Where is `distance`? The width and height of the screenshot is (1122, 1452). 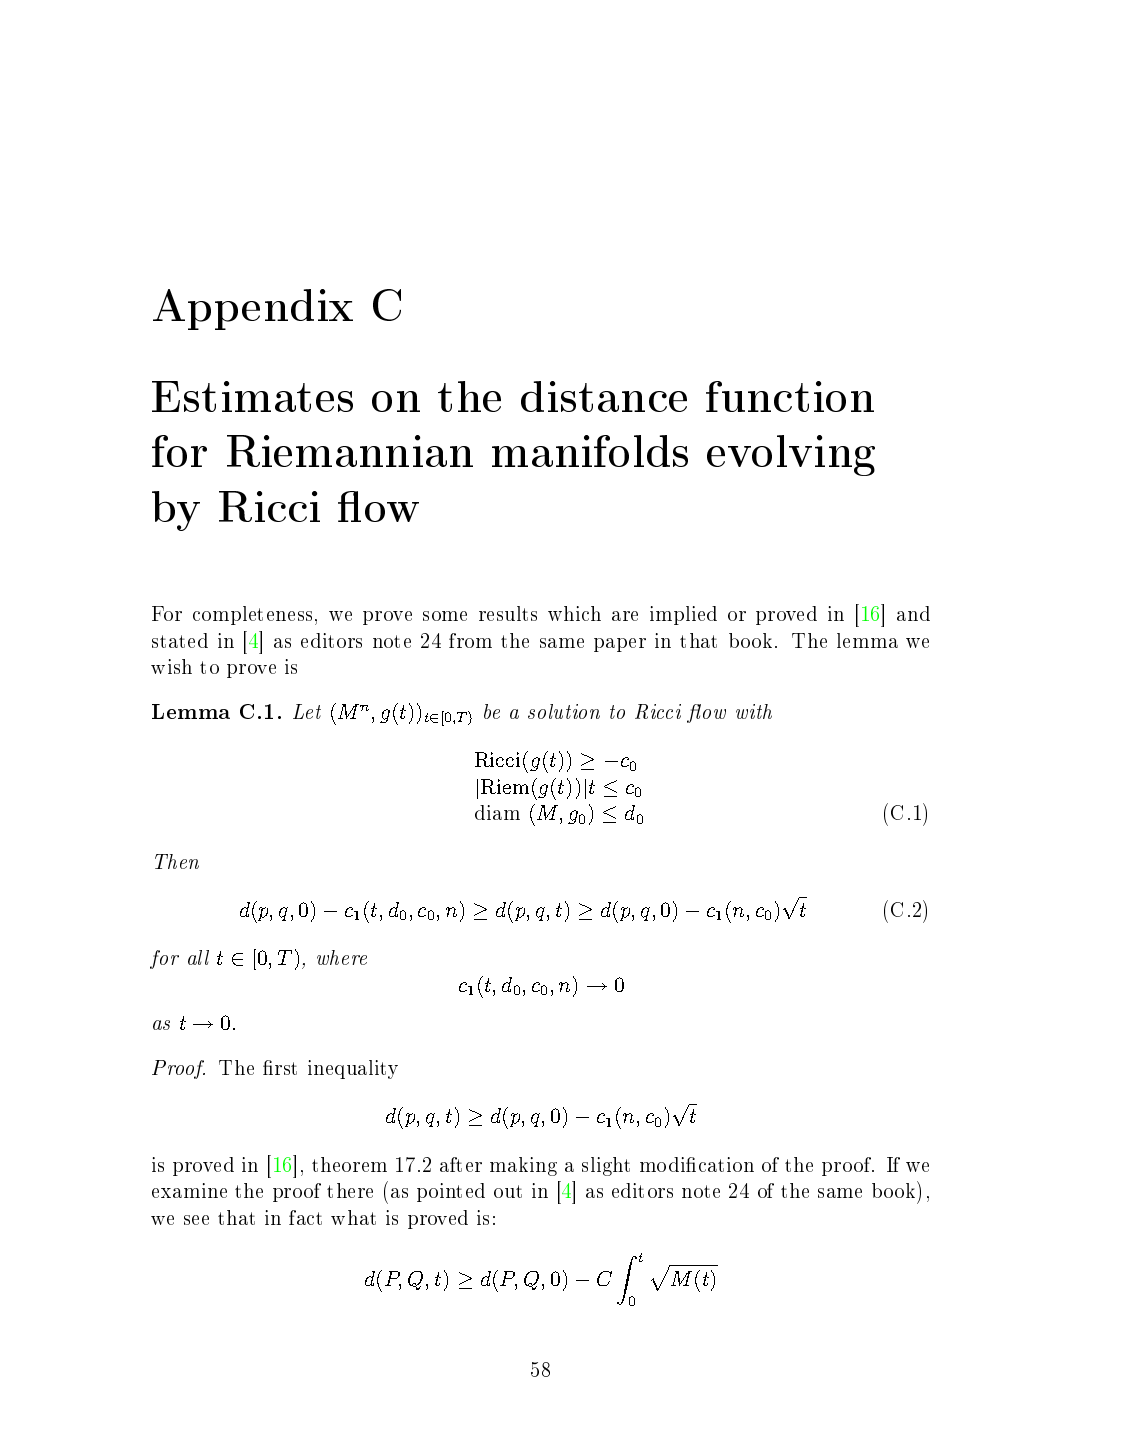
distance is located at coordinates (604, 396).
